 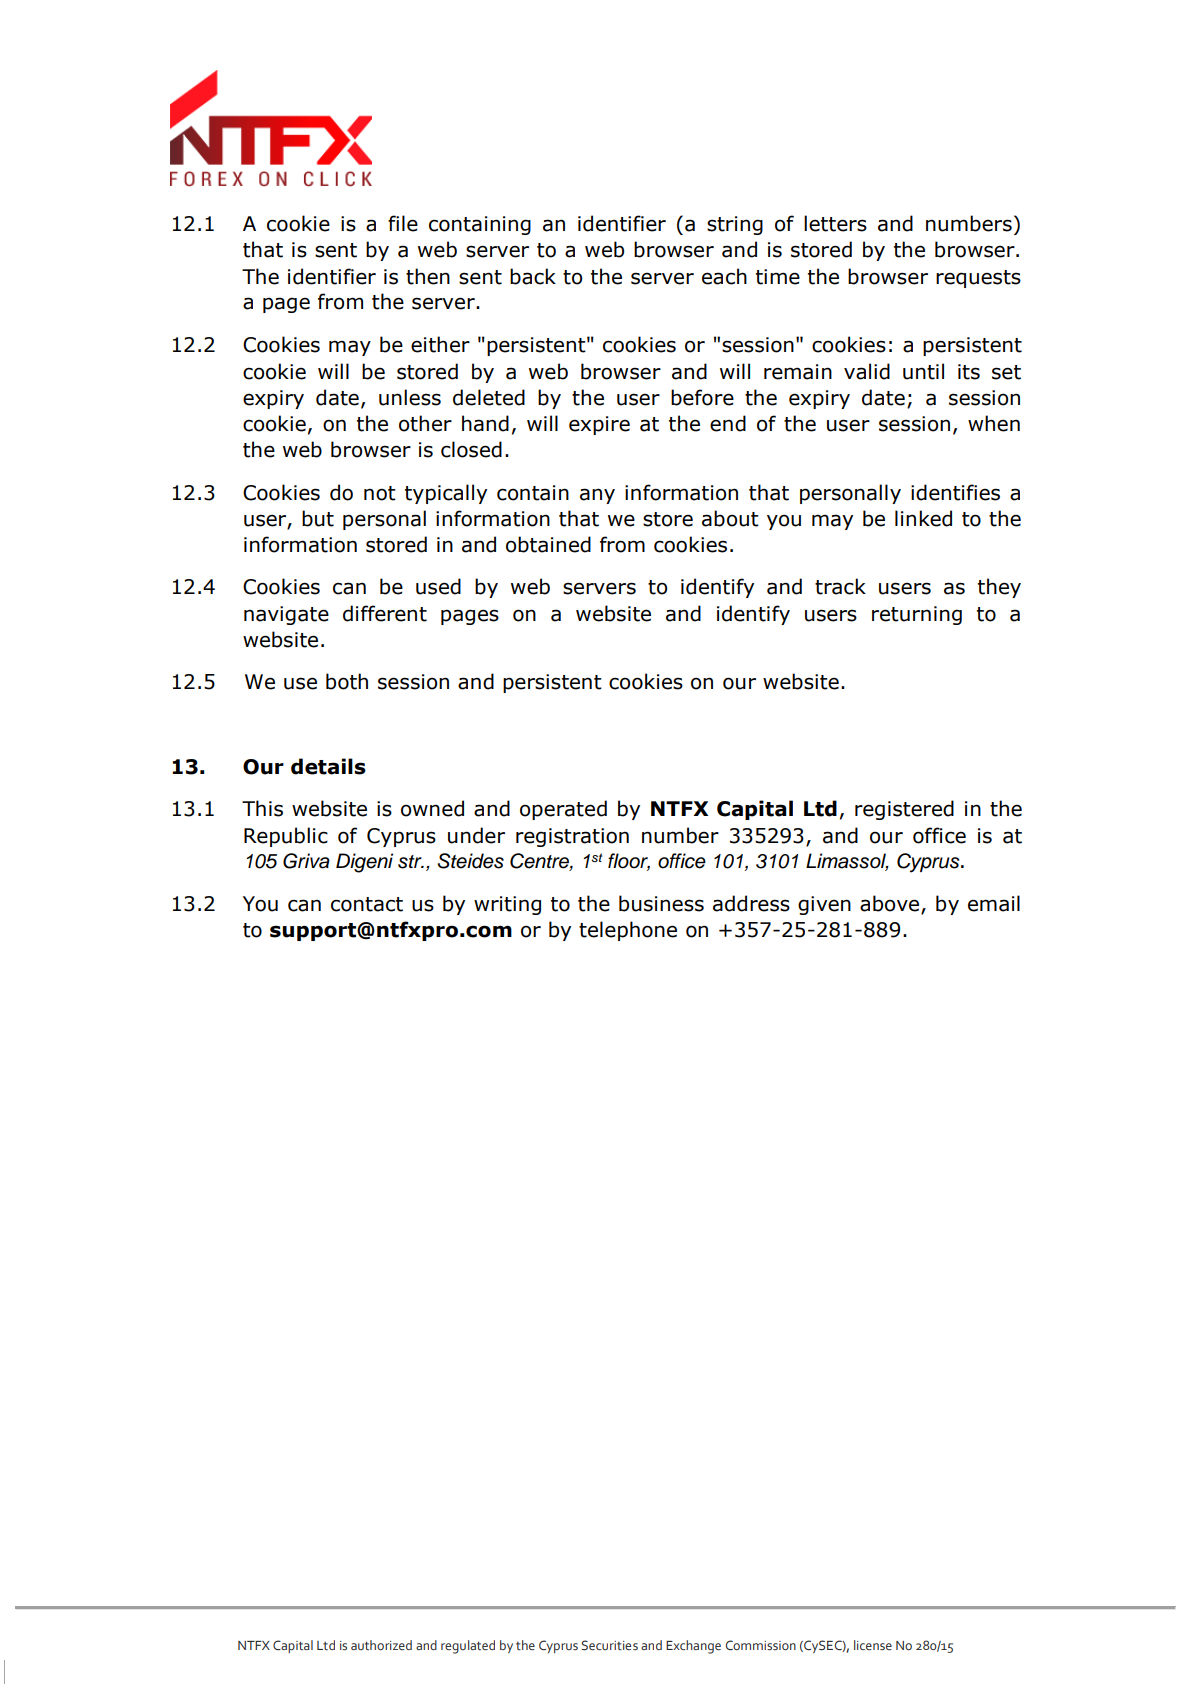 What do you see at coordinates (978, 279) in the screenshot?
I see `requests` at bounding box center [978, 279].
